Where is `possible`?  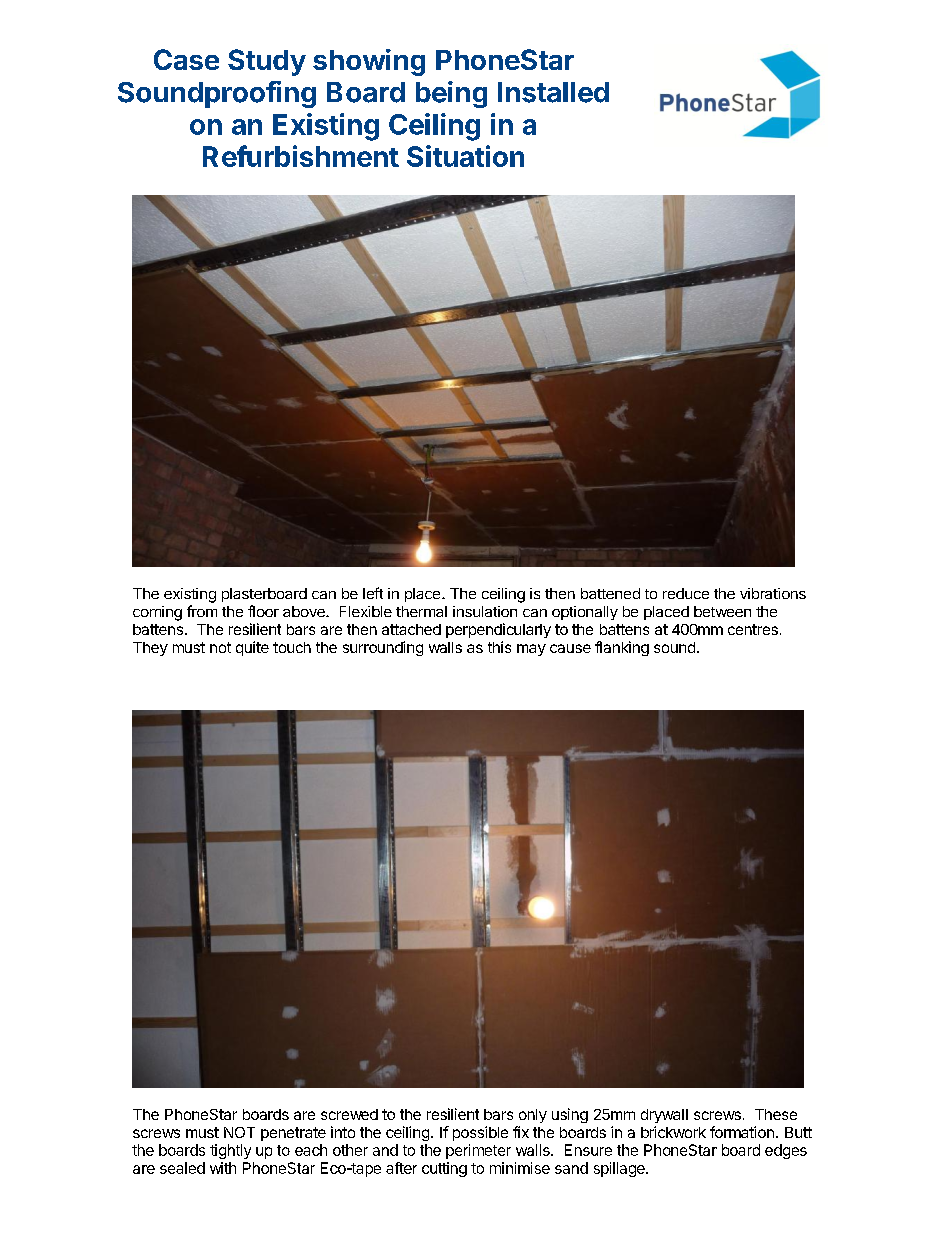 possible is located at coordinates (480, 1133).
